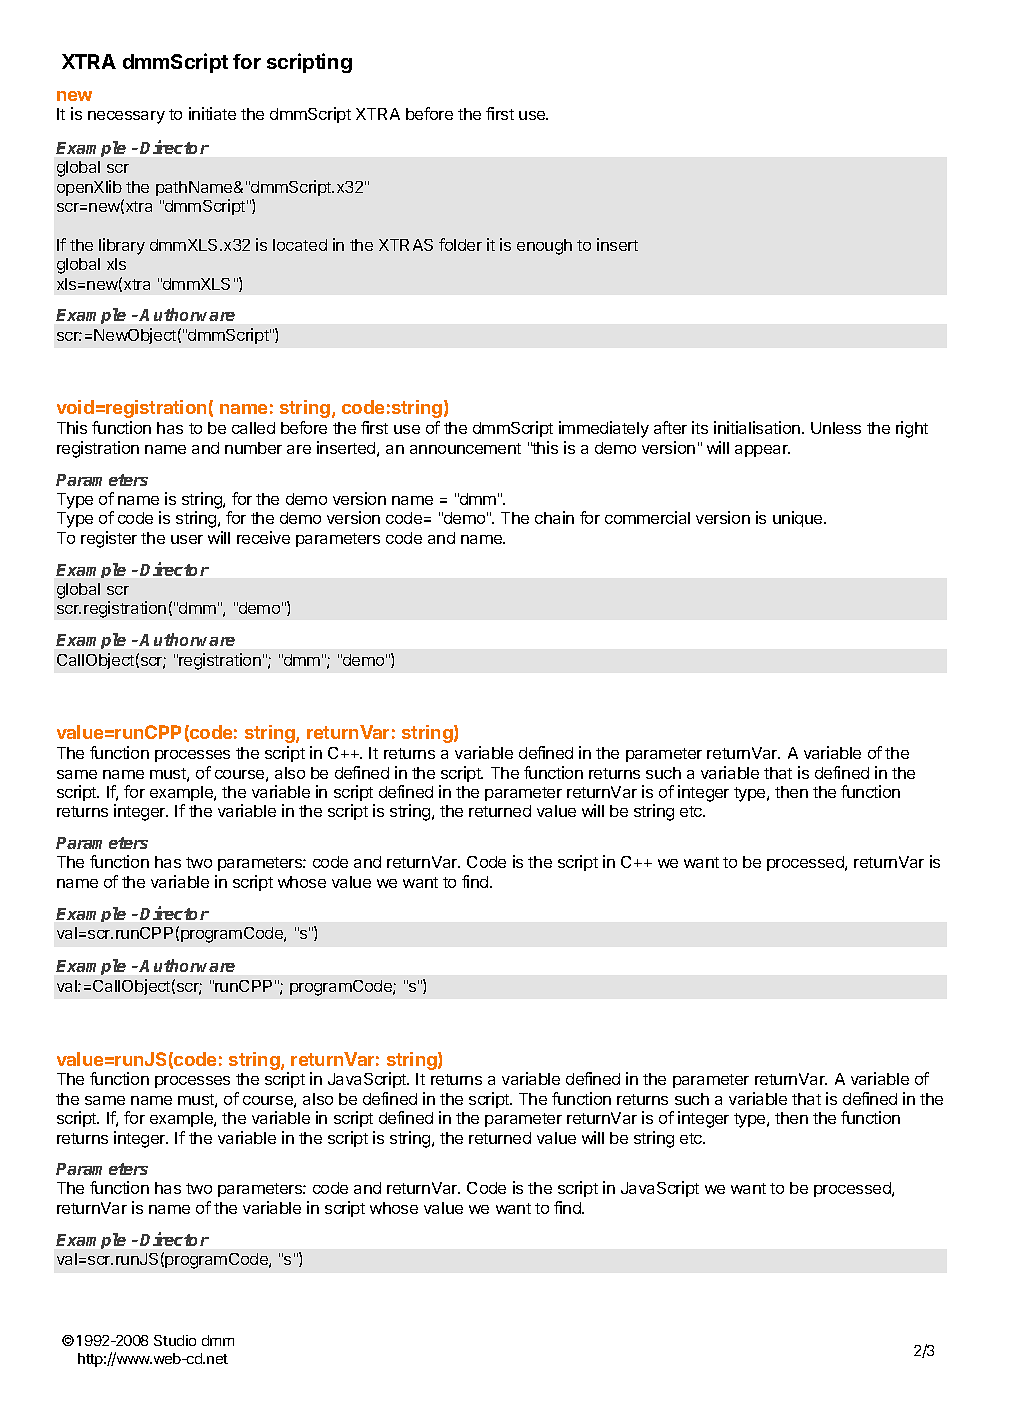 The width and height of the screenshot is (1009, 1427). What do you see at coordinates (465, 448) in the screenshot?
I see `announcement` at bounding box center [465, 448].
